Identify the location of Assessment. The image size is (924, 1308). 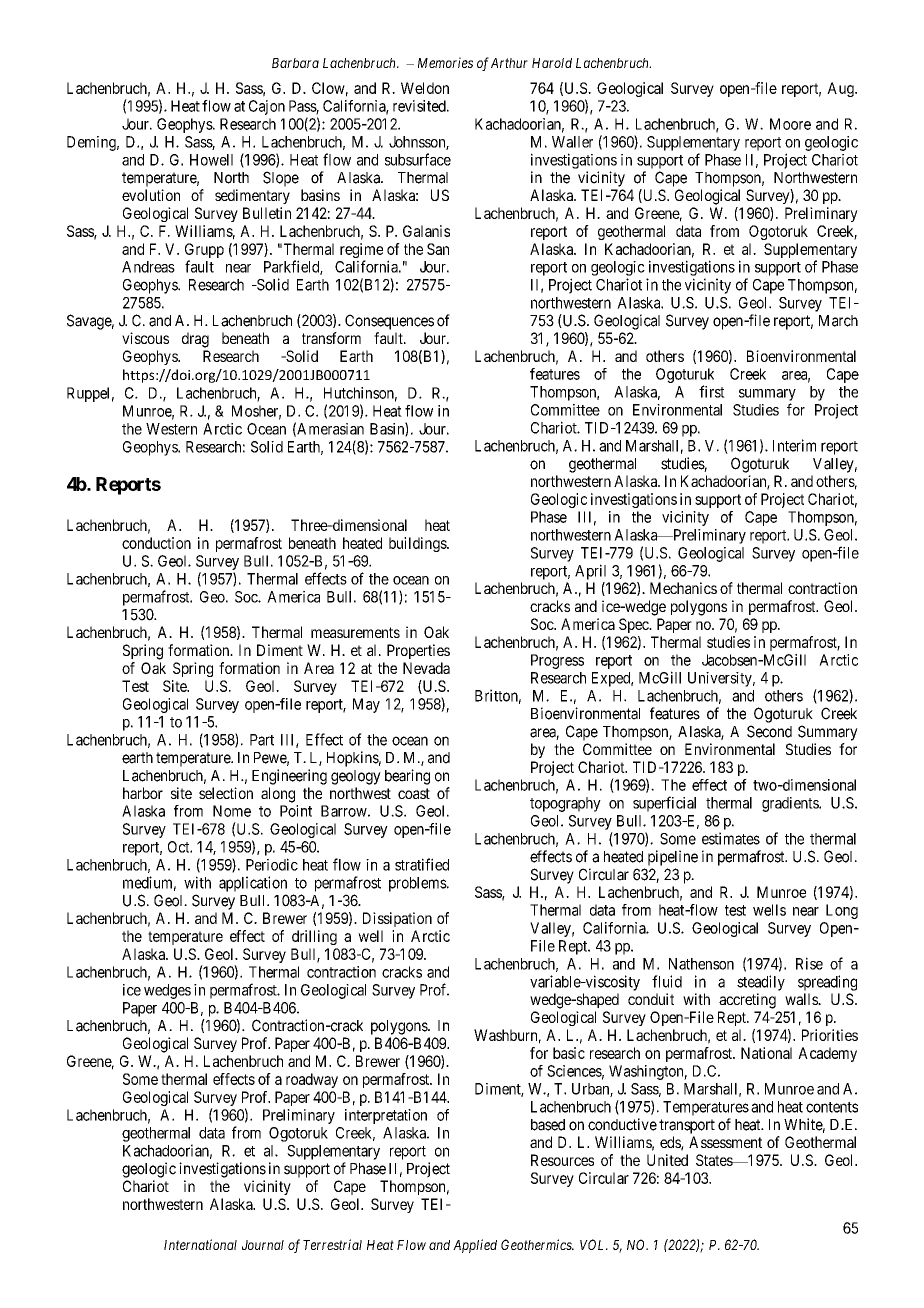
(725, 1142).
